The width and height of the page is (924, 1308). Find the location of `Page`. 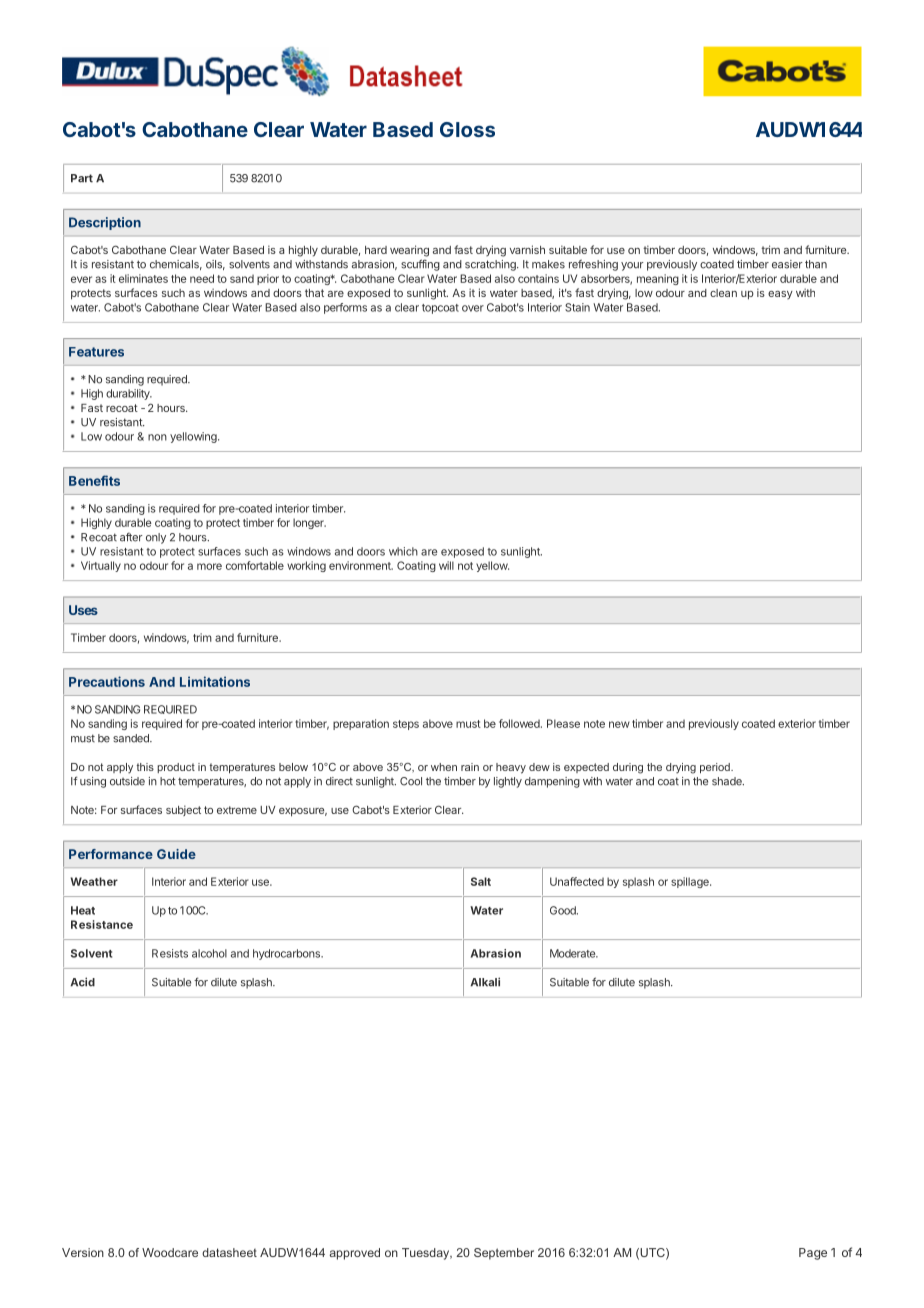

Page is located at coordinates (813, 1254).
